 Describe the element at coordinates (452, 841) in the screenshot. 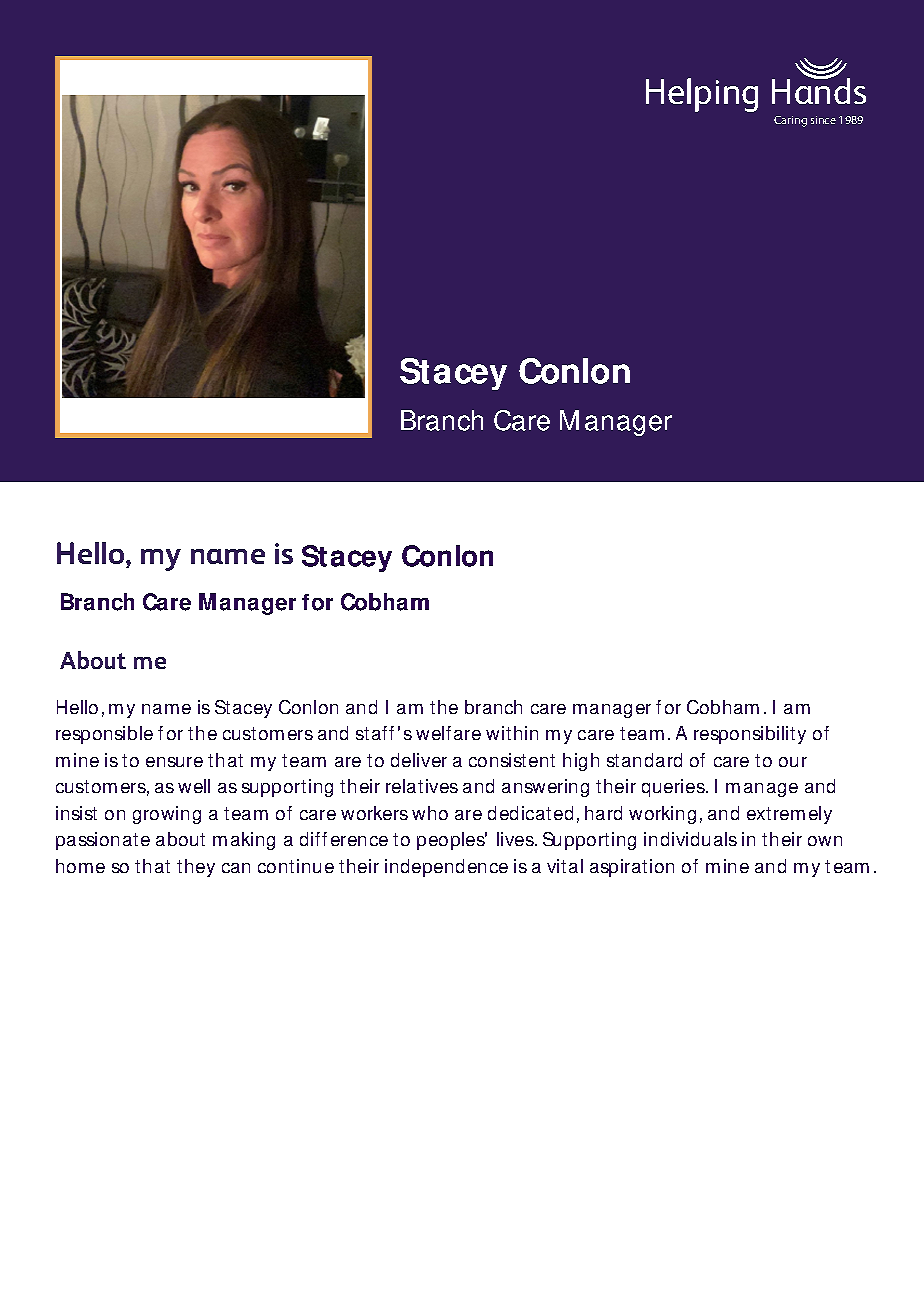

I see `peoples` at that location.
